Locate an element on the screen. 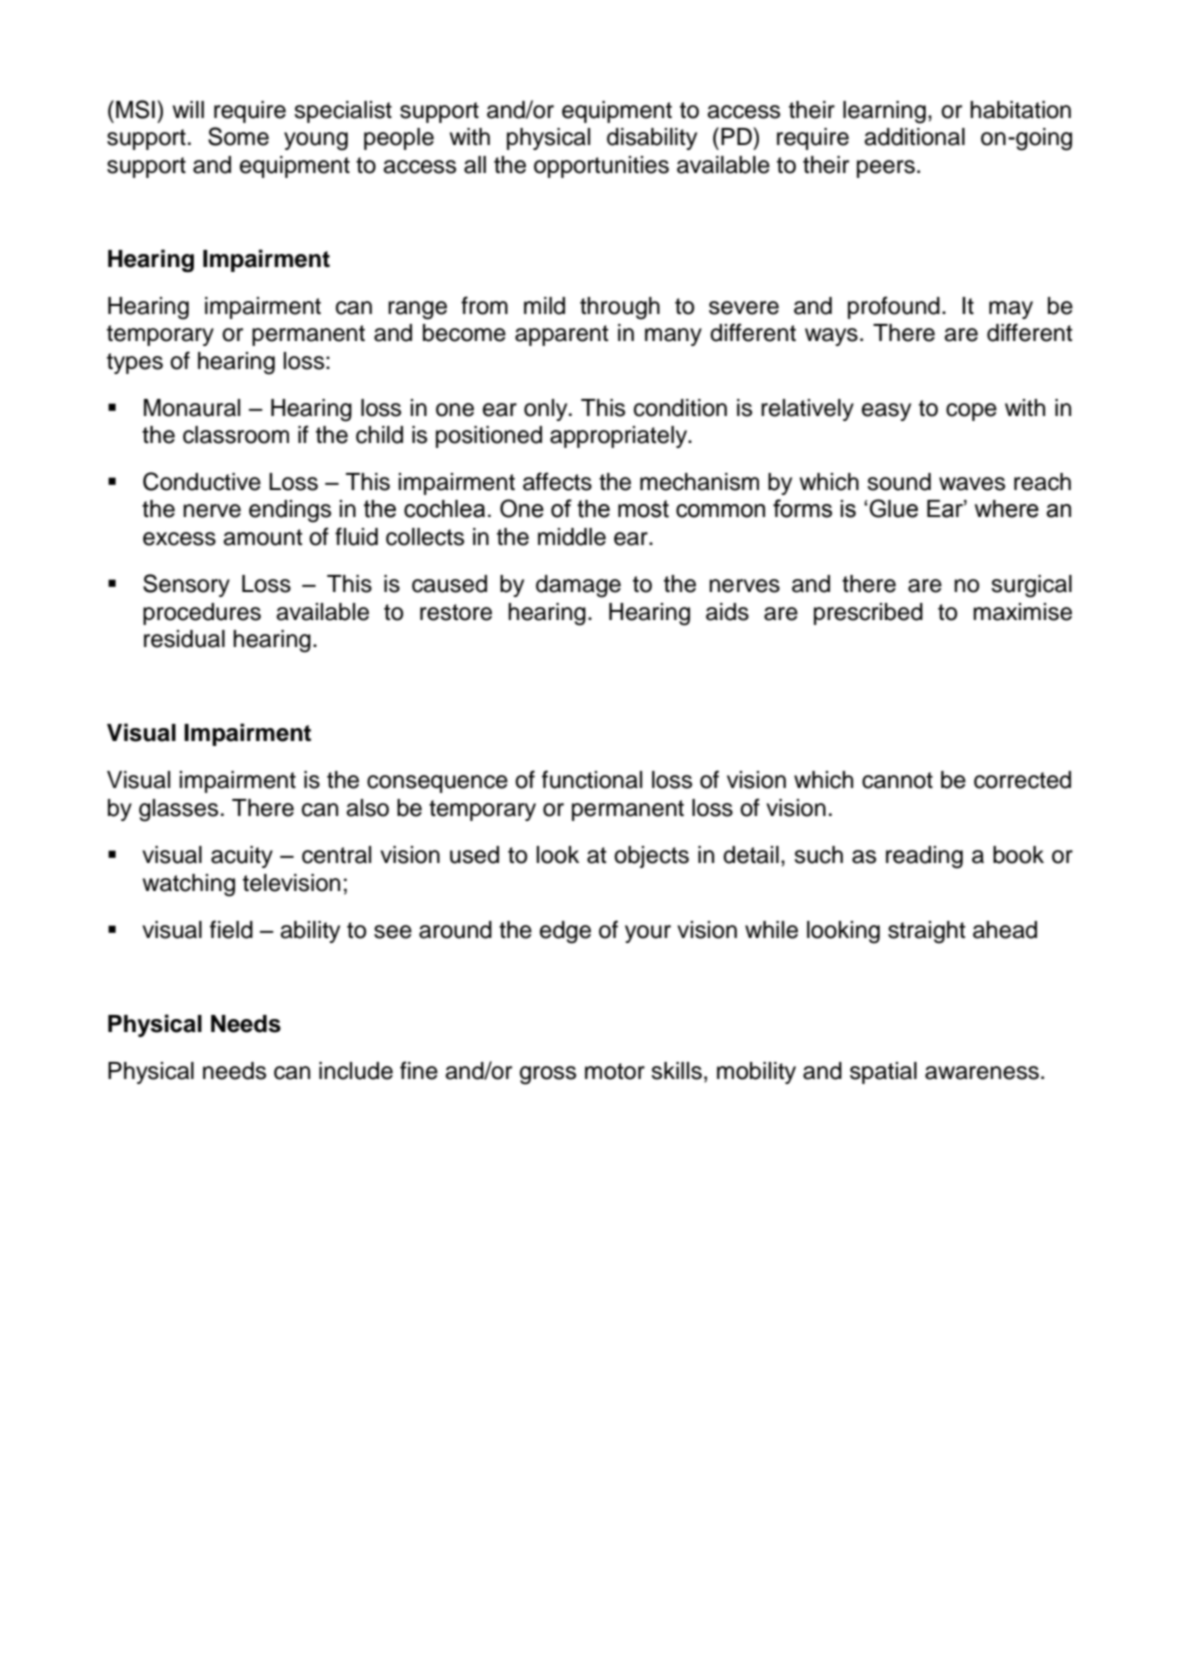 The image size is (1180, 1669). additional is located at coordinates (914, 137).
